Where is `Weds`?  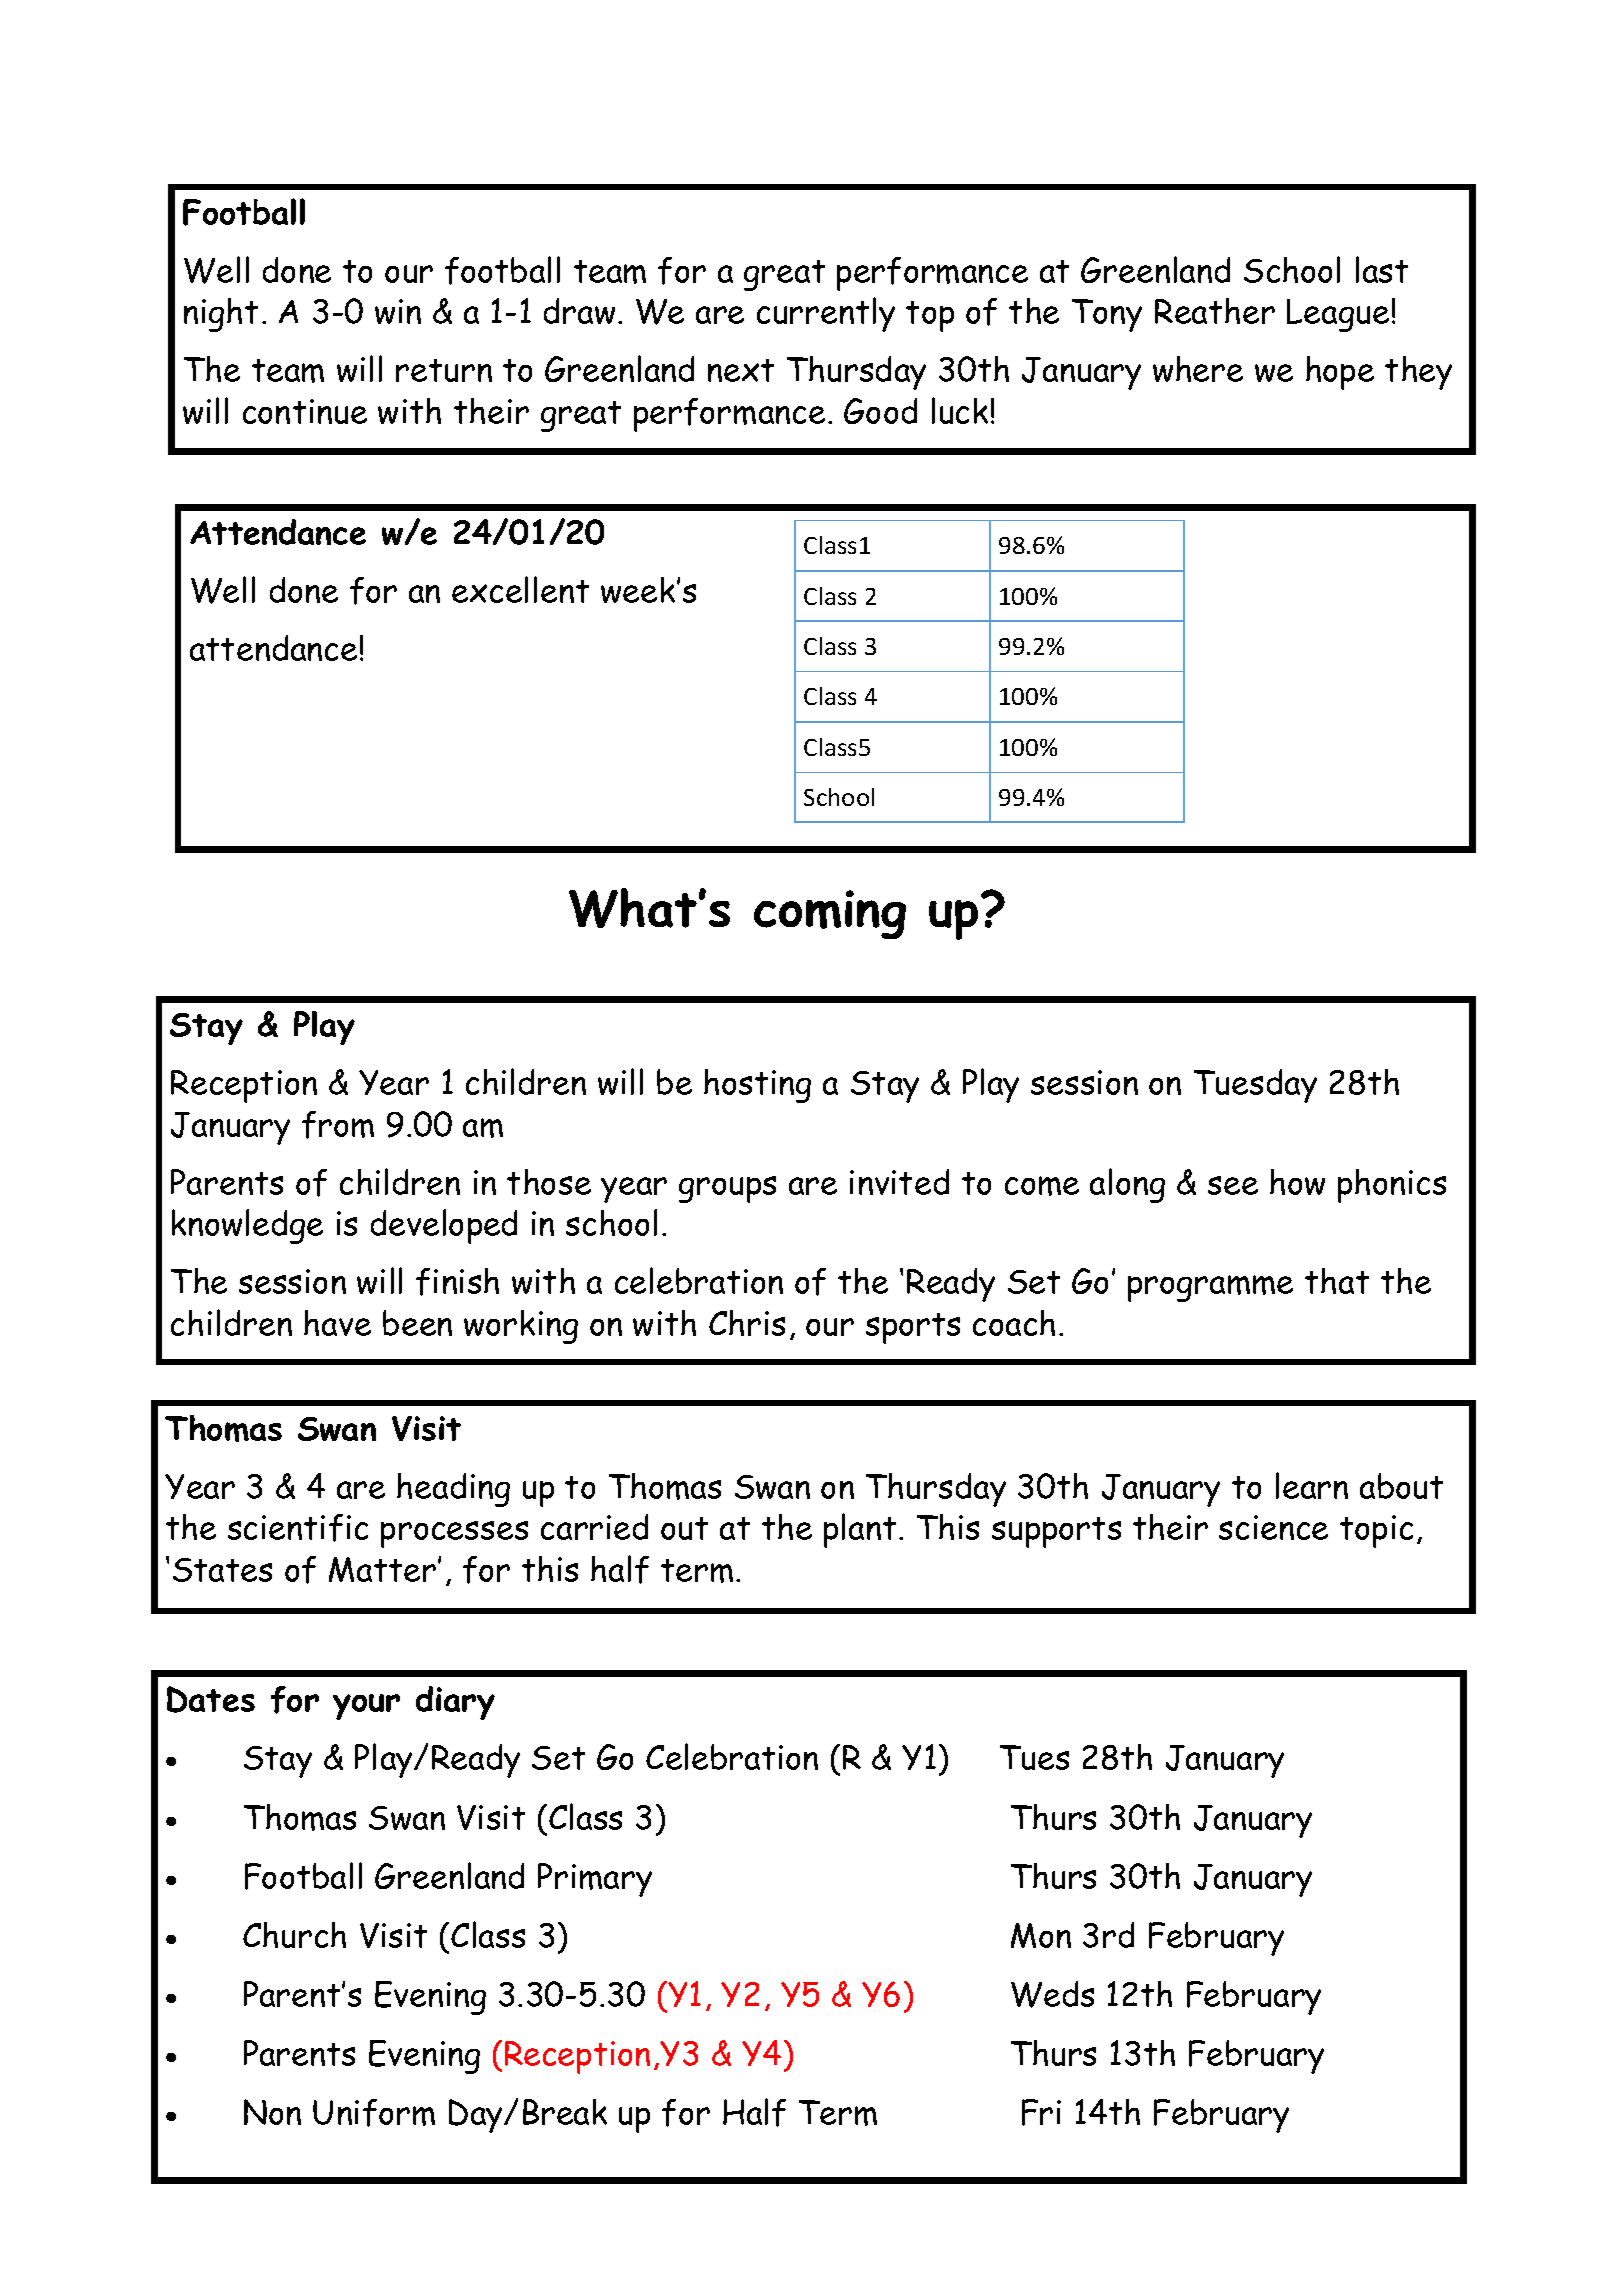
Weds is located at coordinates (1052, 1994).
